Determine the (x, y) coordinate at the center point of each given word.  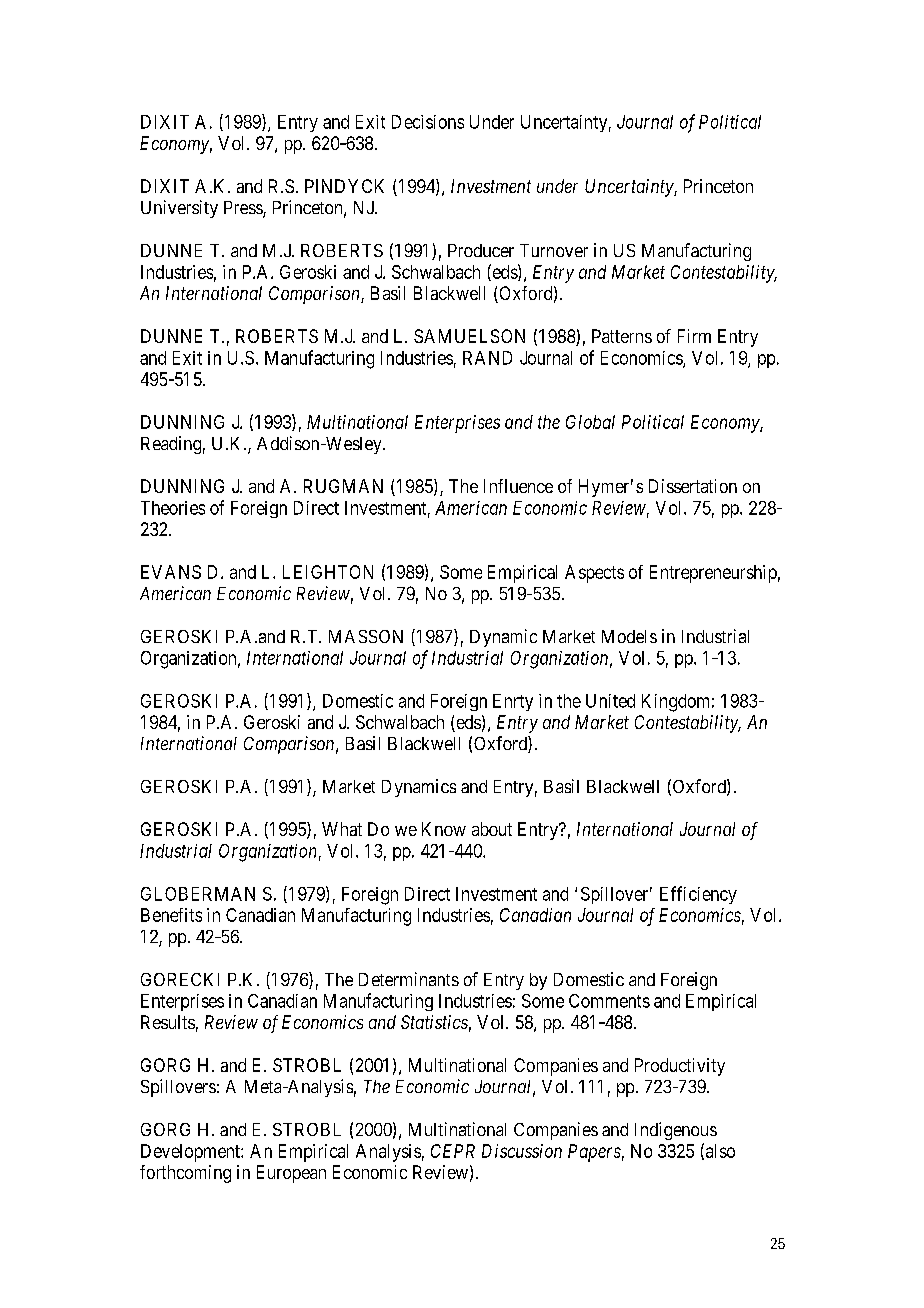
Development (191, 1153)
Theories (173, 508)
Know (444, 829)
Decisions (428, 122)
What (342, 829)
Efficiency (698, 895)
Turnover (554, 250)
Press (244, 209)
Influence (518, 486)
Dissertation (693, 486)
